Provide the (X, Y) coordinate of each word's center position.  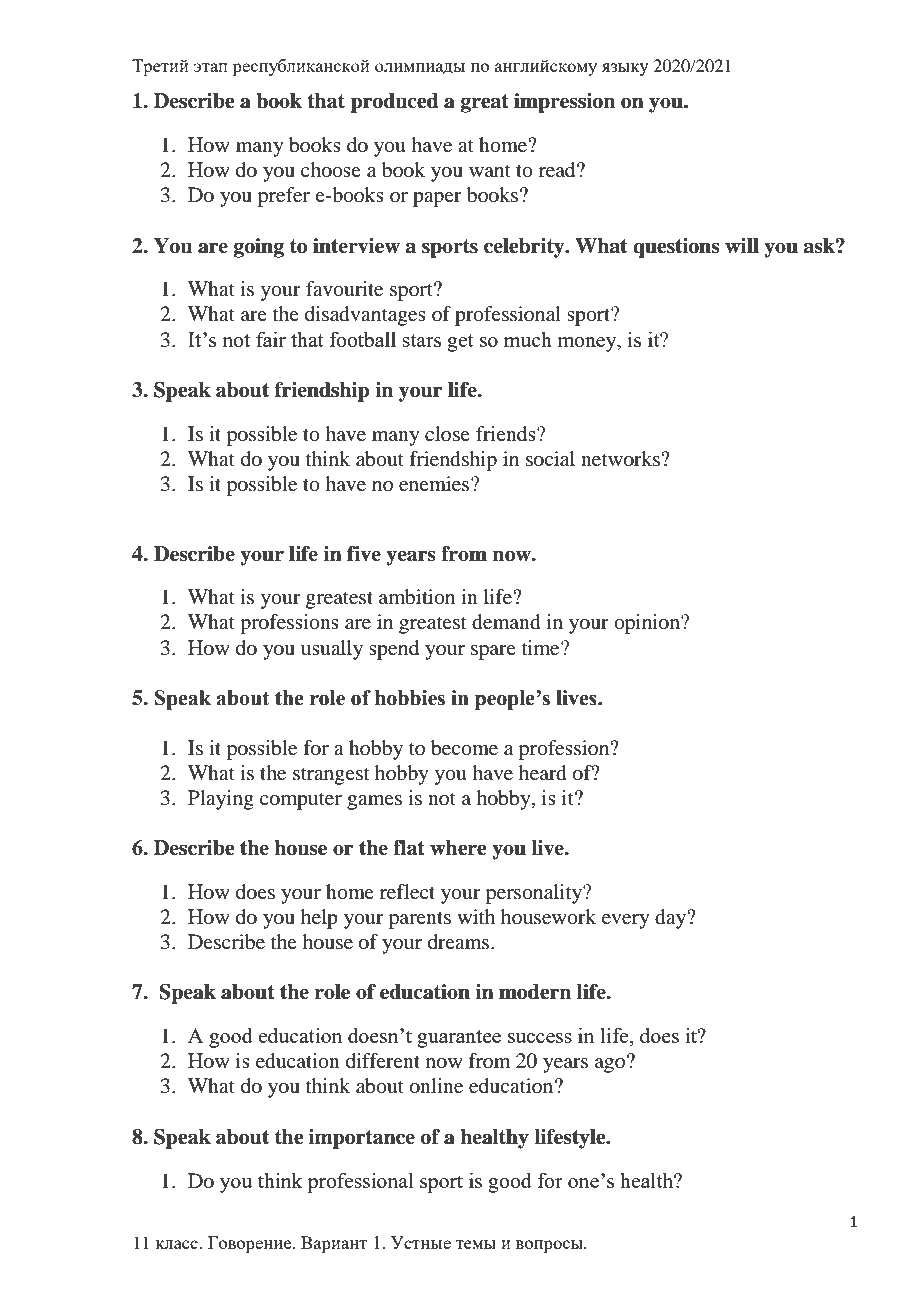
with (476, 916)
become (464, 748)
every (626, 921)
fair (271, 339)
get (460, 343)
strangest (331, 776)
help (319, 919)
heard (543, 773)
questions (676, 248)
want (490, 171)
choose (331, 170)
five (364, 554)
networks (621, 459)
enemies (435, 484)
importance (362, 1139)
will (742, 245)
